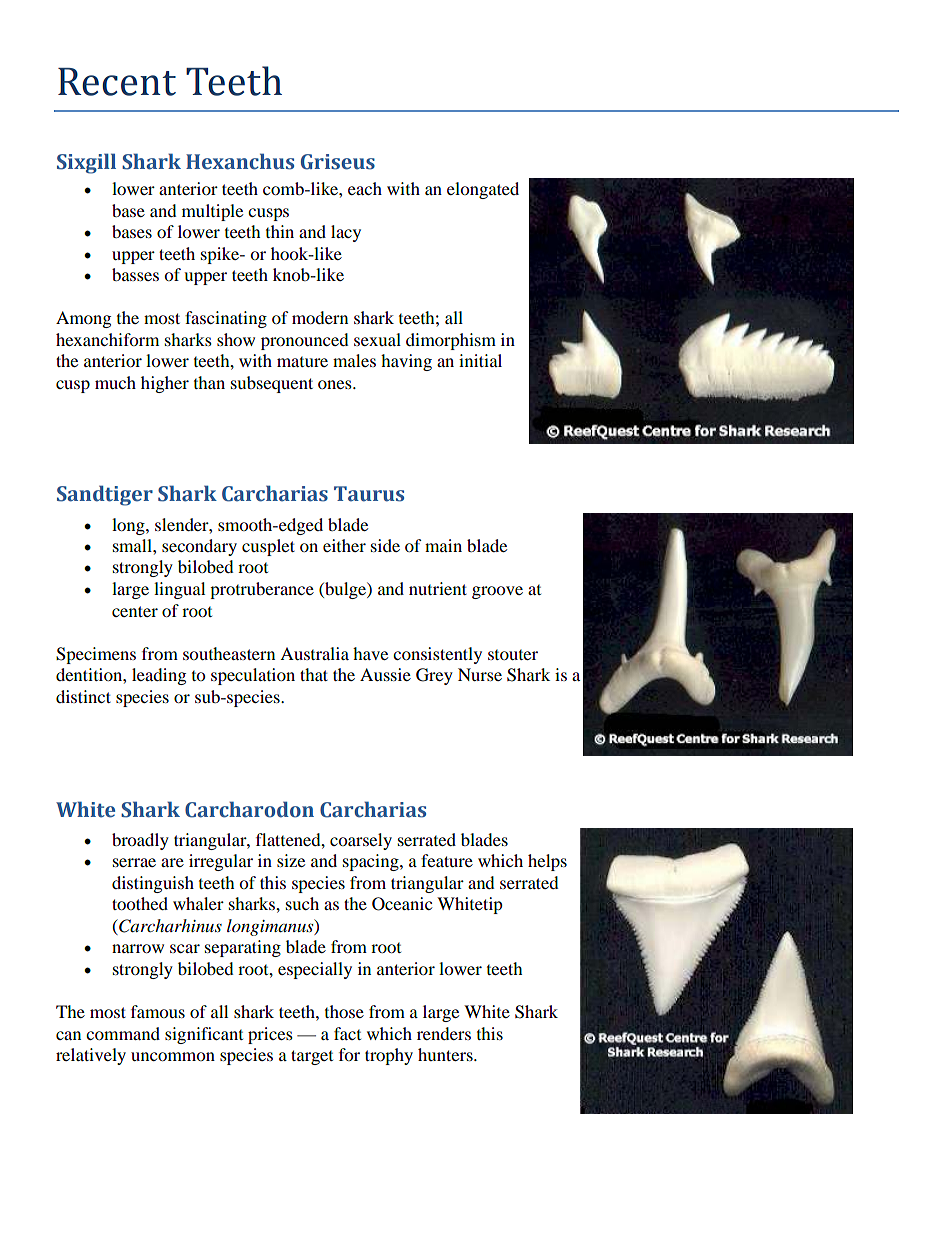 This image has width=952, height=1233. What do you see at coordinates (123, 1033) in the image?
I see `command` at bounding box center [123, 1033].
